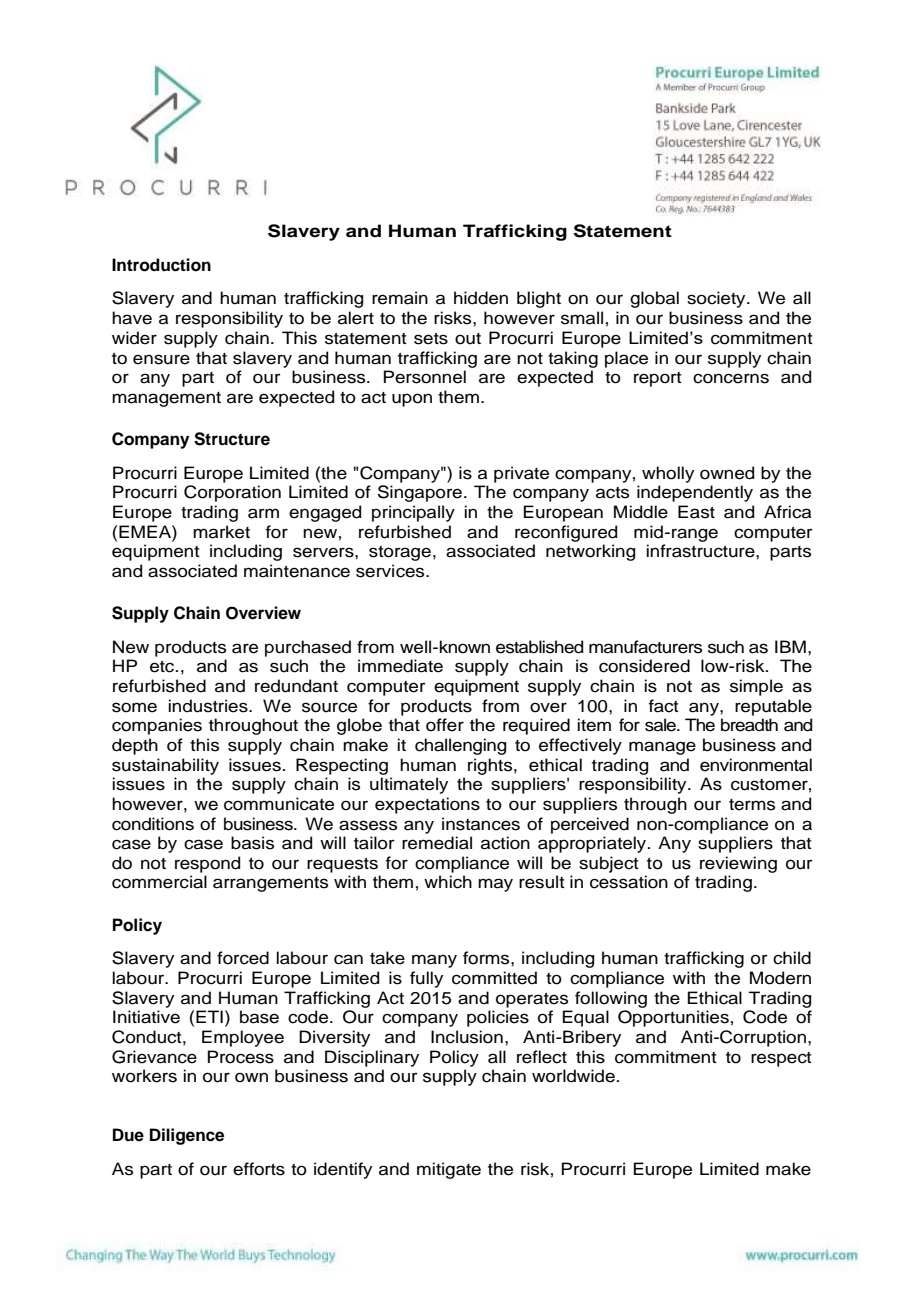 This screenshot has height=1308, width=924. I want to click on hidden, so click(481, 298).
